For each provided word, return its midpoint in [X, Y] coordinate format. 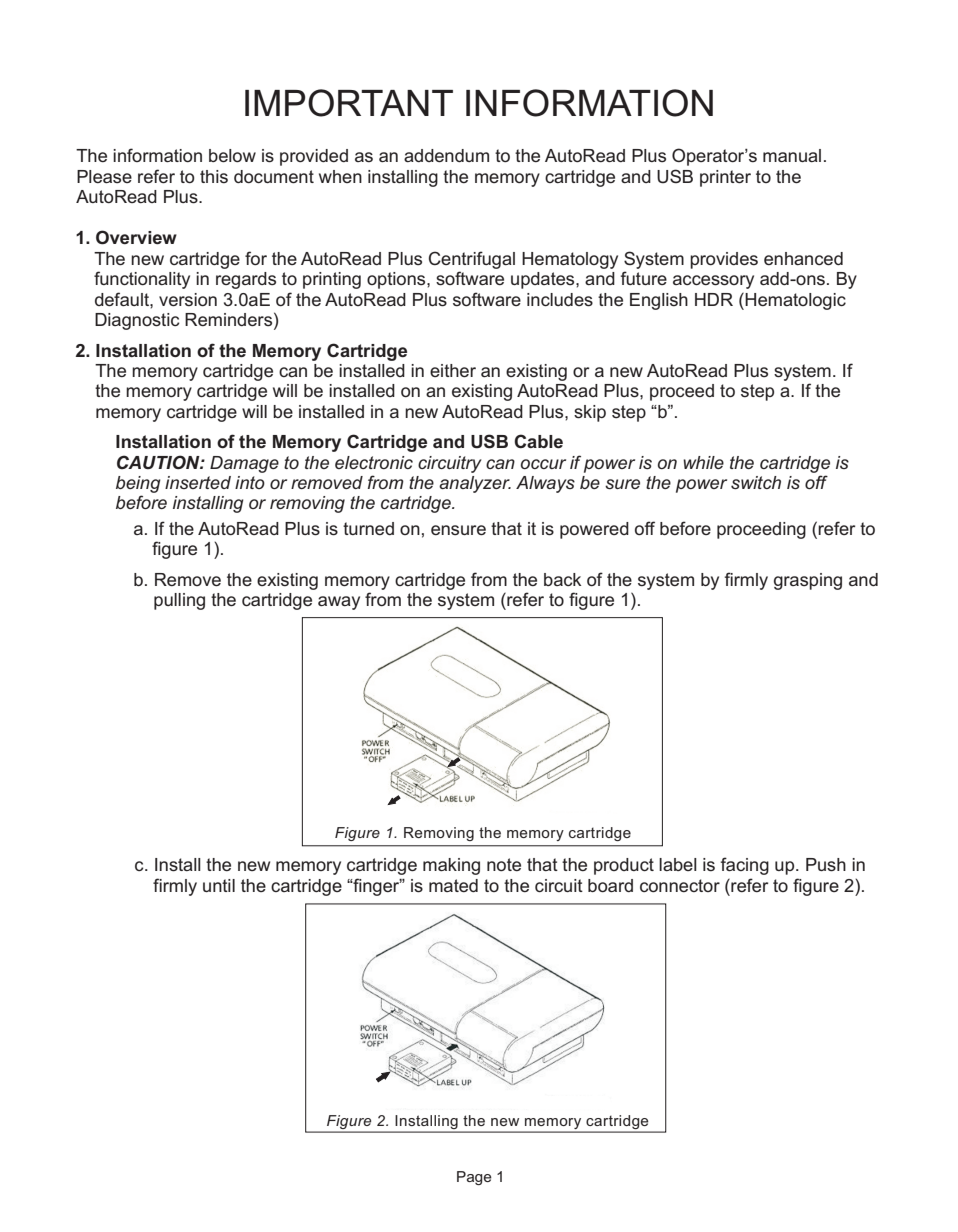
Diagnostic [137, 321]
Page [474, 1178]
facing [745, 866]
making [451, 866]
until [219, 885]
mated [453, 885]
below [232, 155]
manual [792, 155]
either [453, 370]
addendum [446, 155]
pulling [179, 601]
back [562, 579]
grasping [808, 581]
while [703, 462]
